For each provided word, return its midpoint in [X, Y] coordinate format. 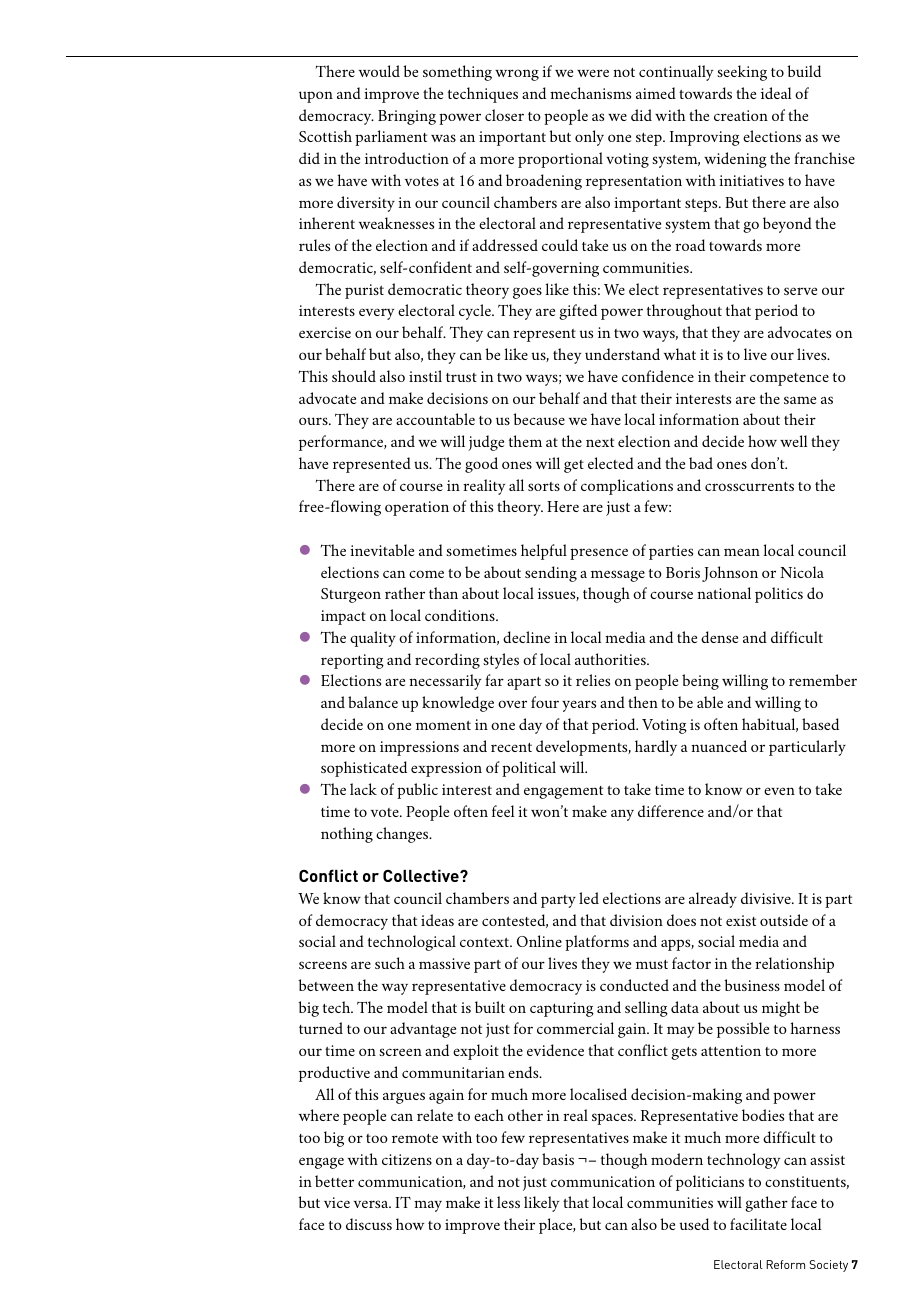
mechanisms [590, 93]
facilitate [758, 1224]
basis [558, 1159]
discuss [369, 1224]
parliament [391, 138]
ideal [776, 93]
